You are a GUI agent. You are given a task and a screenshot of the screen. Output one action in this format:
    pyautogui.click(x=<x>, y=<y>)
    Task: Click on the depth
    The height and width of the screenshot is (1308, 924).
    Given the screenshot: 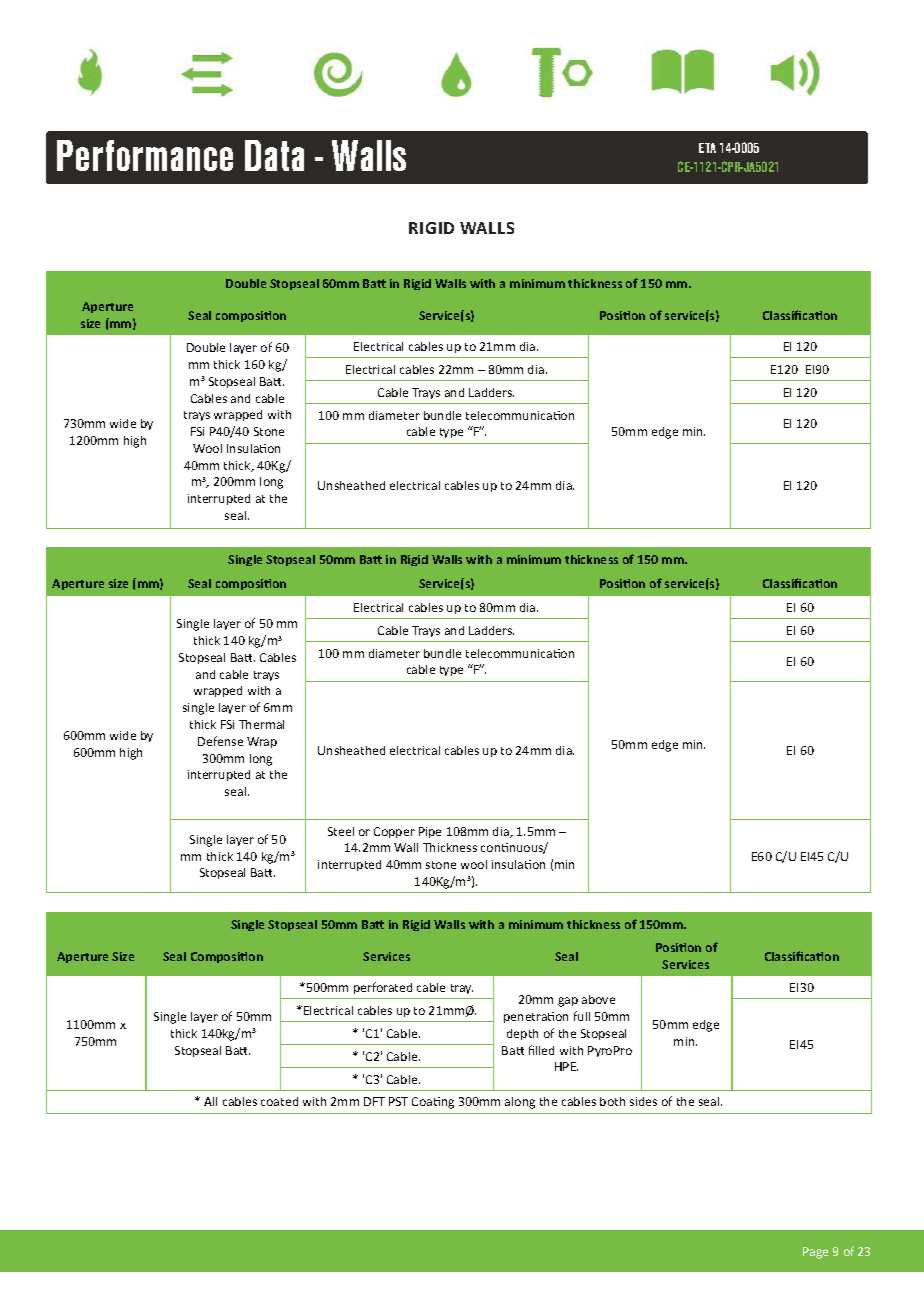 What is the action you would take?
    pyautogui.click(x=522, y=1034)
